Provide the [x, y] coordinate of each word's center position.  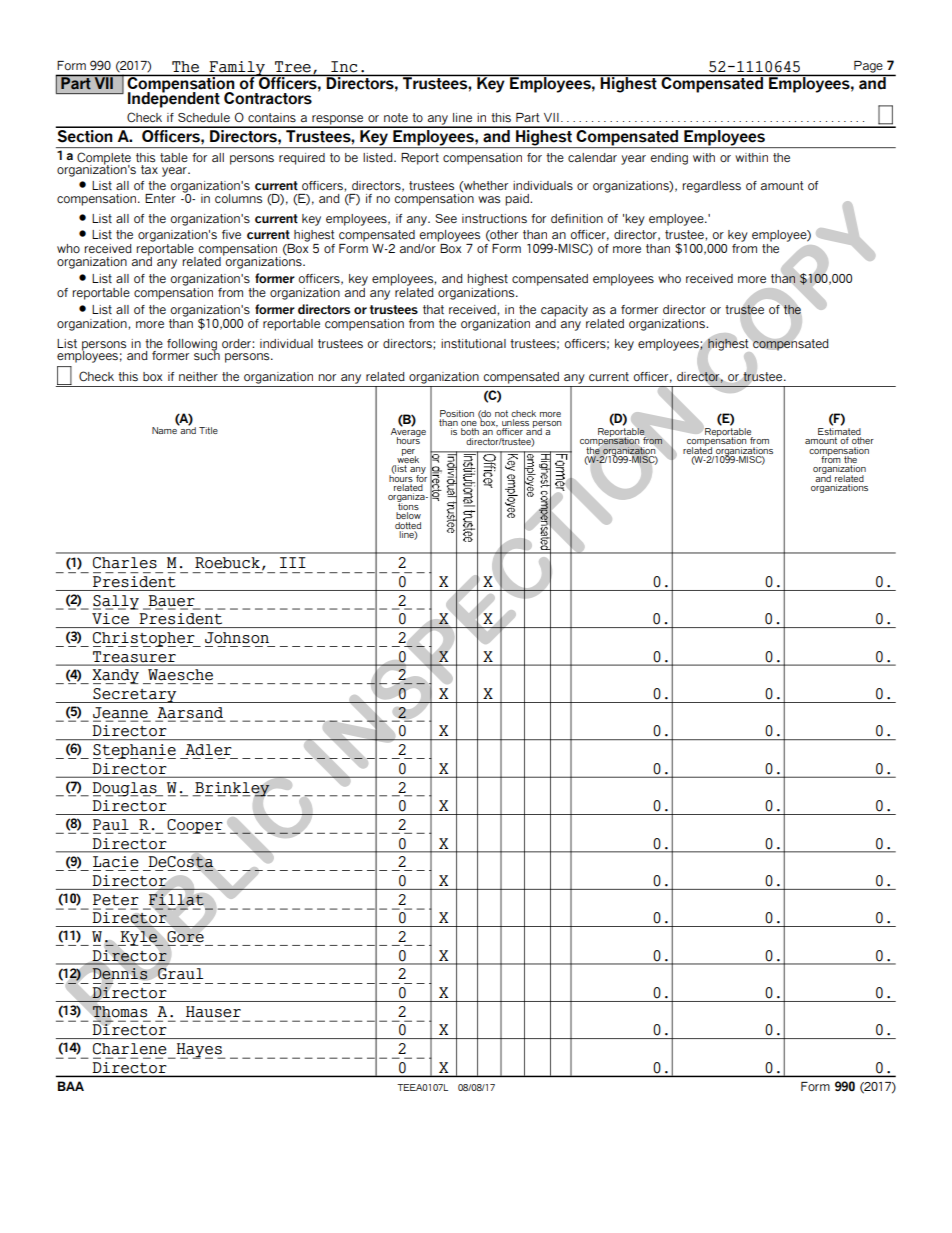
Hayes [199, 1051]
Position [457, 413]
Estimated [839, 433]
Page [868, 67]
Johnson [237, 638]
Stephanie [134, 751]
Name [165, 429]
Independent [174, 99]
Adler [208, 750]
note [396, 117]
